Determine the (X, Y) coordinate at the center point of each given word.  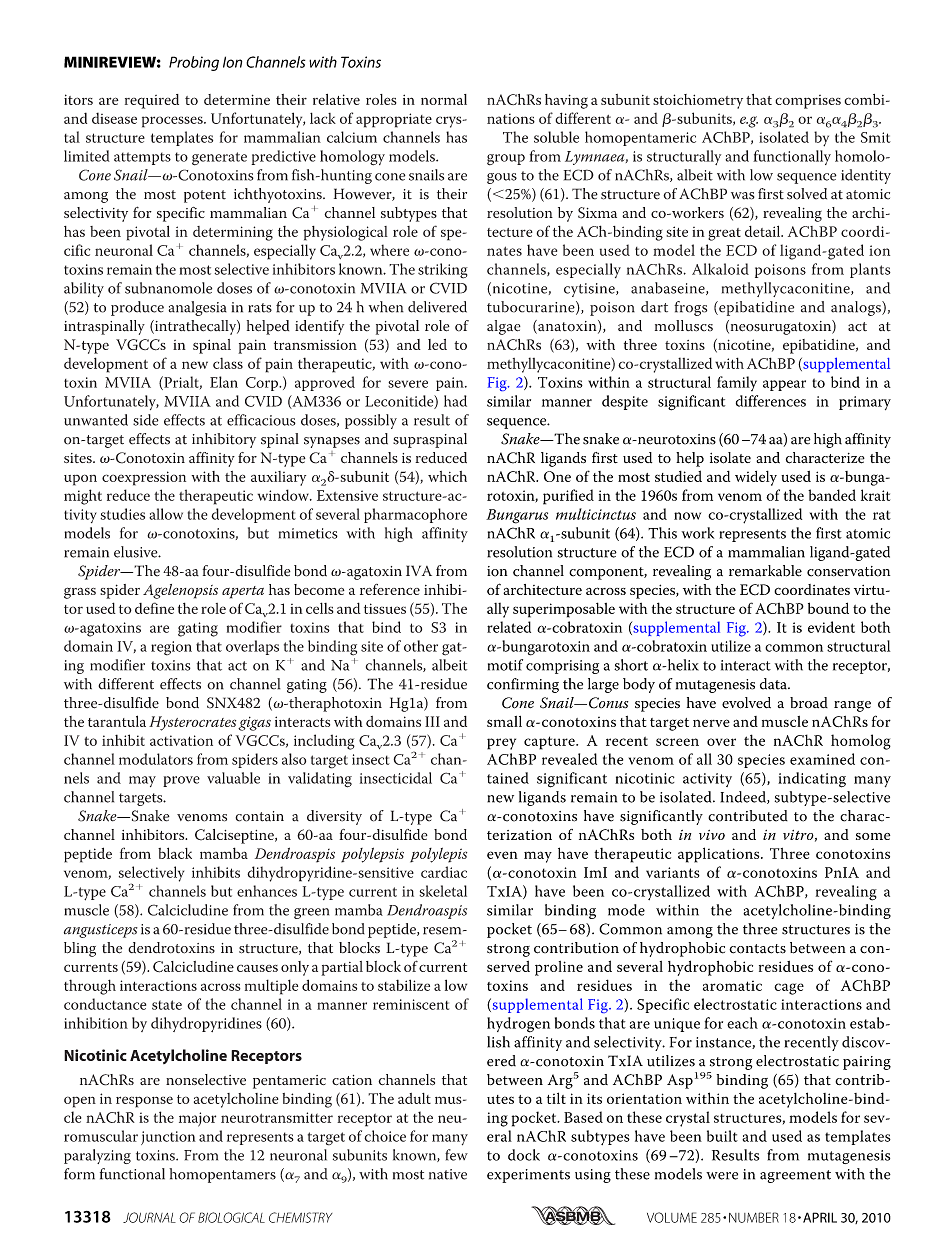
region (171, 648)
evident (831, 627)
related (509, 627)
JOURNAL (149, 1217)
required (152, 101)
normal (444, 99)
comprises (808, 102)
